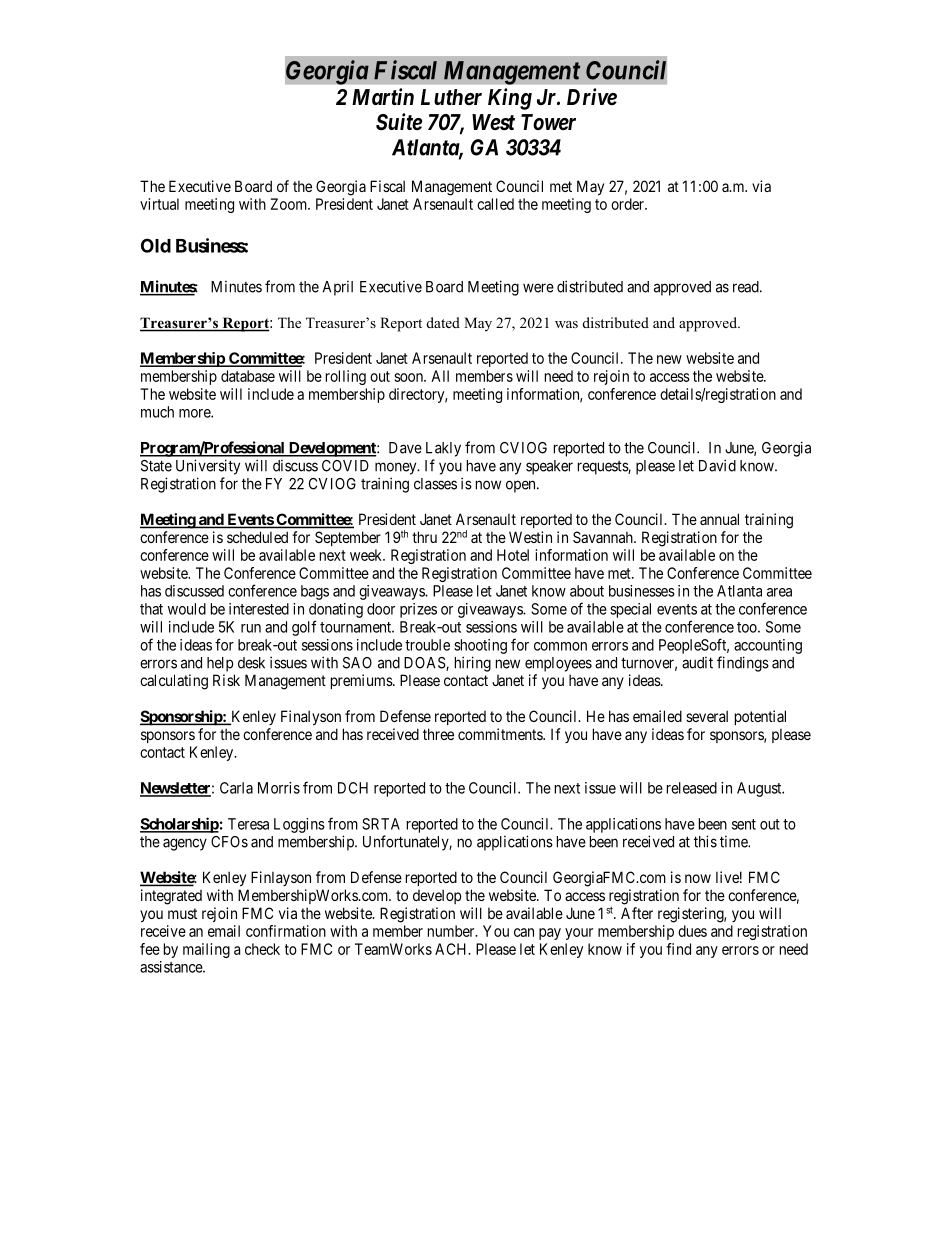 Image resolution: width=952 pixels, height=1233 pixels. What do you see at coordinates (290, 204) in the screenshot?
I see `Zoom` at bounding box center [290, 204].
